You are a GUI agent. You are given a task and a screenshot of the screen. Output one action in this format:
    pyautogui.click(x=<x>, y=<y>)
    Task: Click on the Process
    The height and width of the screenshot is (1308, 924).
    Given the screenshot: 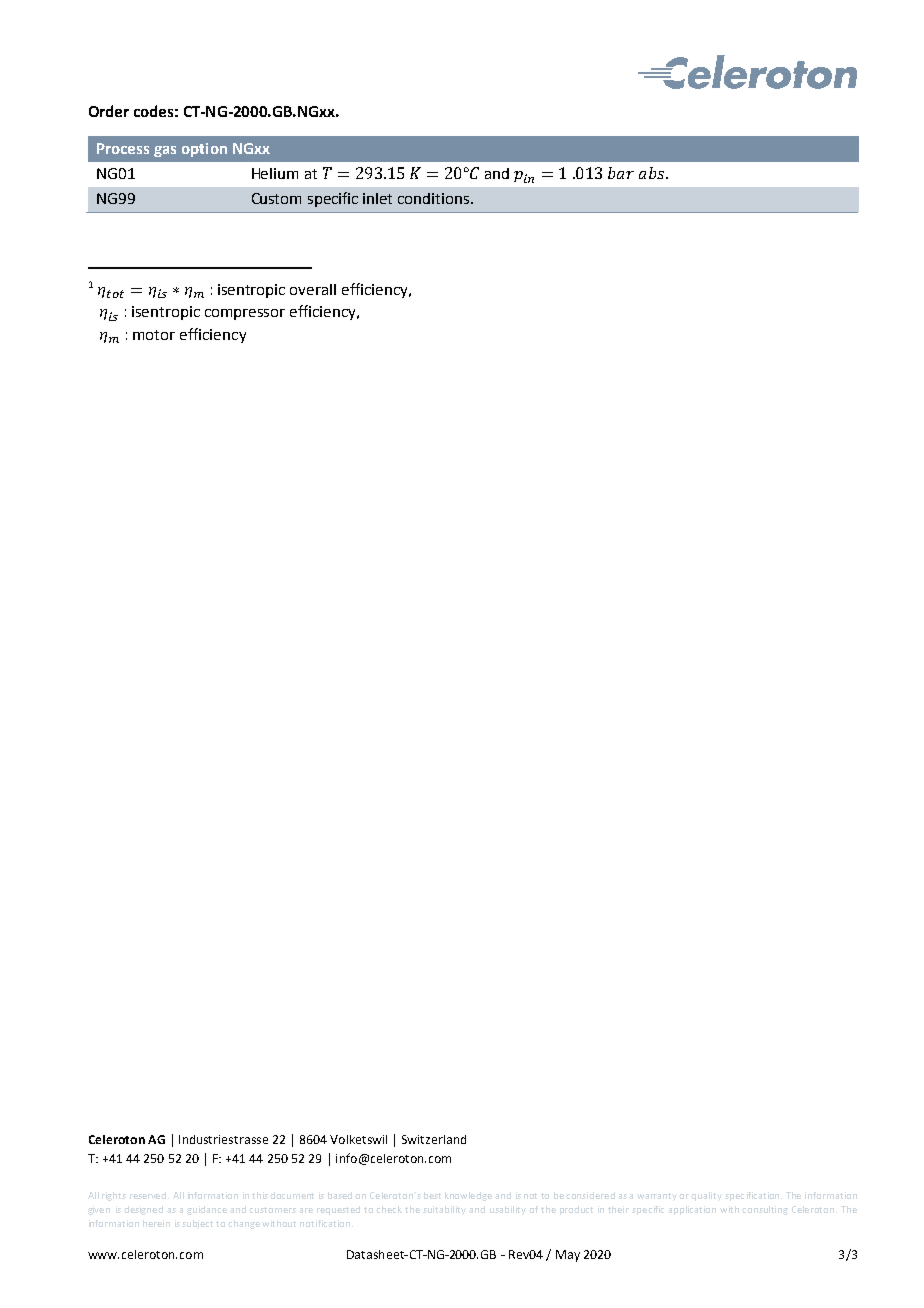 What is the action you would take?
    pyautogui.click(x=123, y=148)
